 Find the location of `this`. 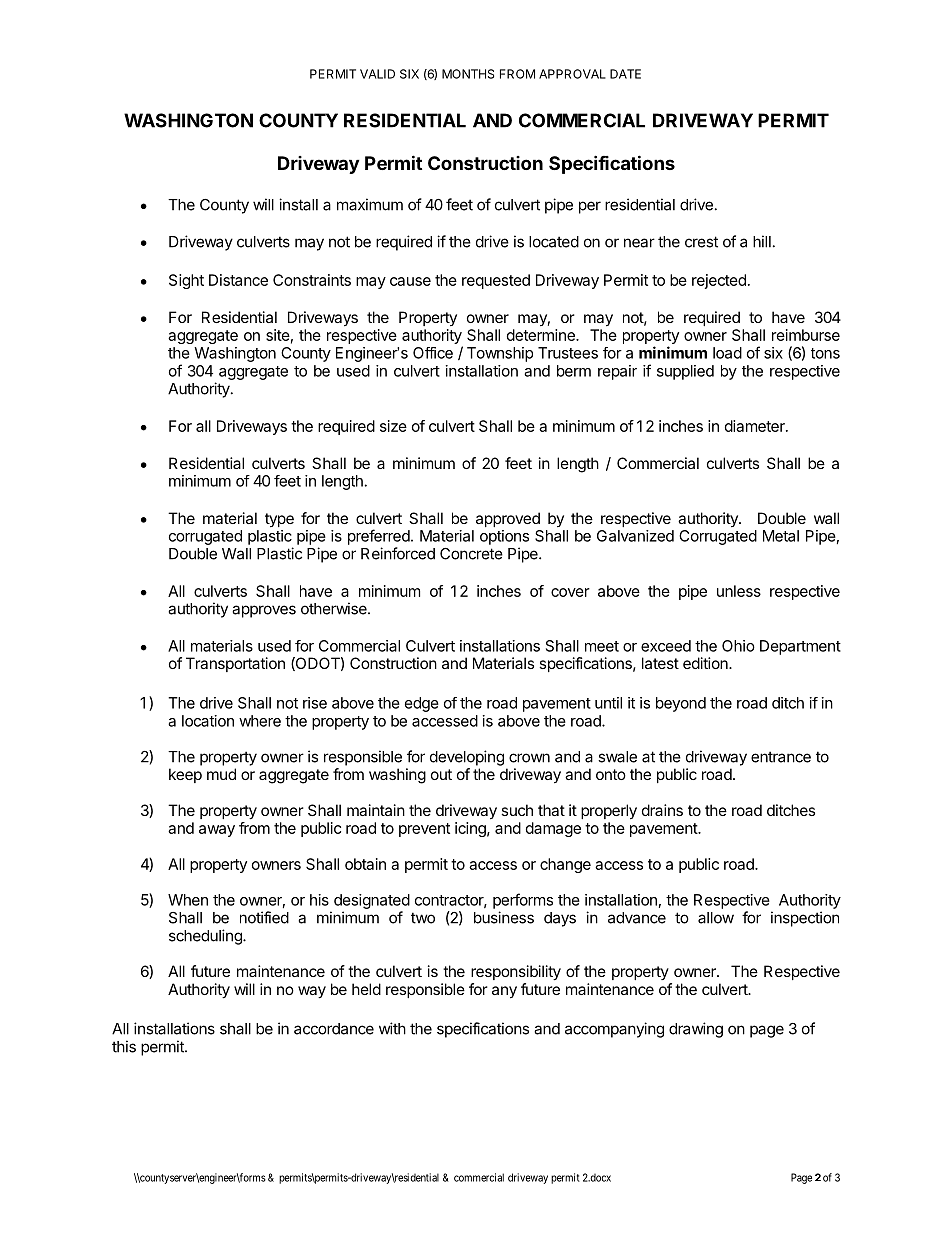

this is located at coordinates (124, 1046).
